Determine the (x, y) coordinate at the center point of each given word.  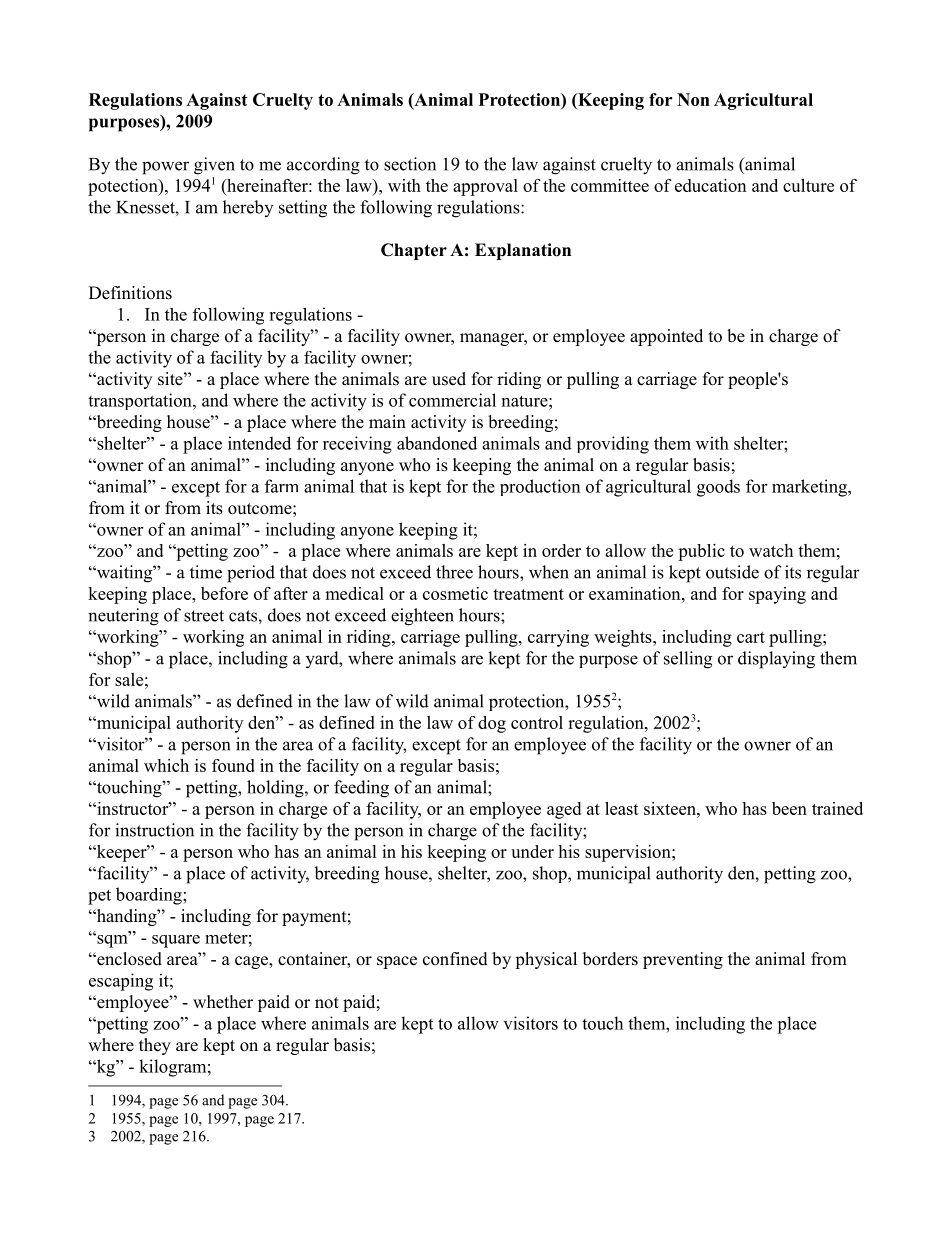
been (789, 808)
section (410, 164)
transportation (141, 401)
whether (223, 1002)
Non (693, 99)
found (233, 765)
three (454, 572)
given (214, 166)
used (449, 379)
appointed (666, 337)
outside (732, 572)
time (206, 572)
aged (564, 810)
